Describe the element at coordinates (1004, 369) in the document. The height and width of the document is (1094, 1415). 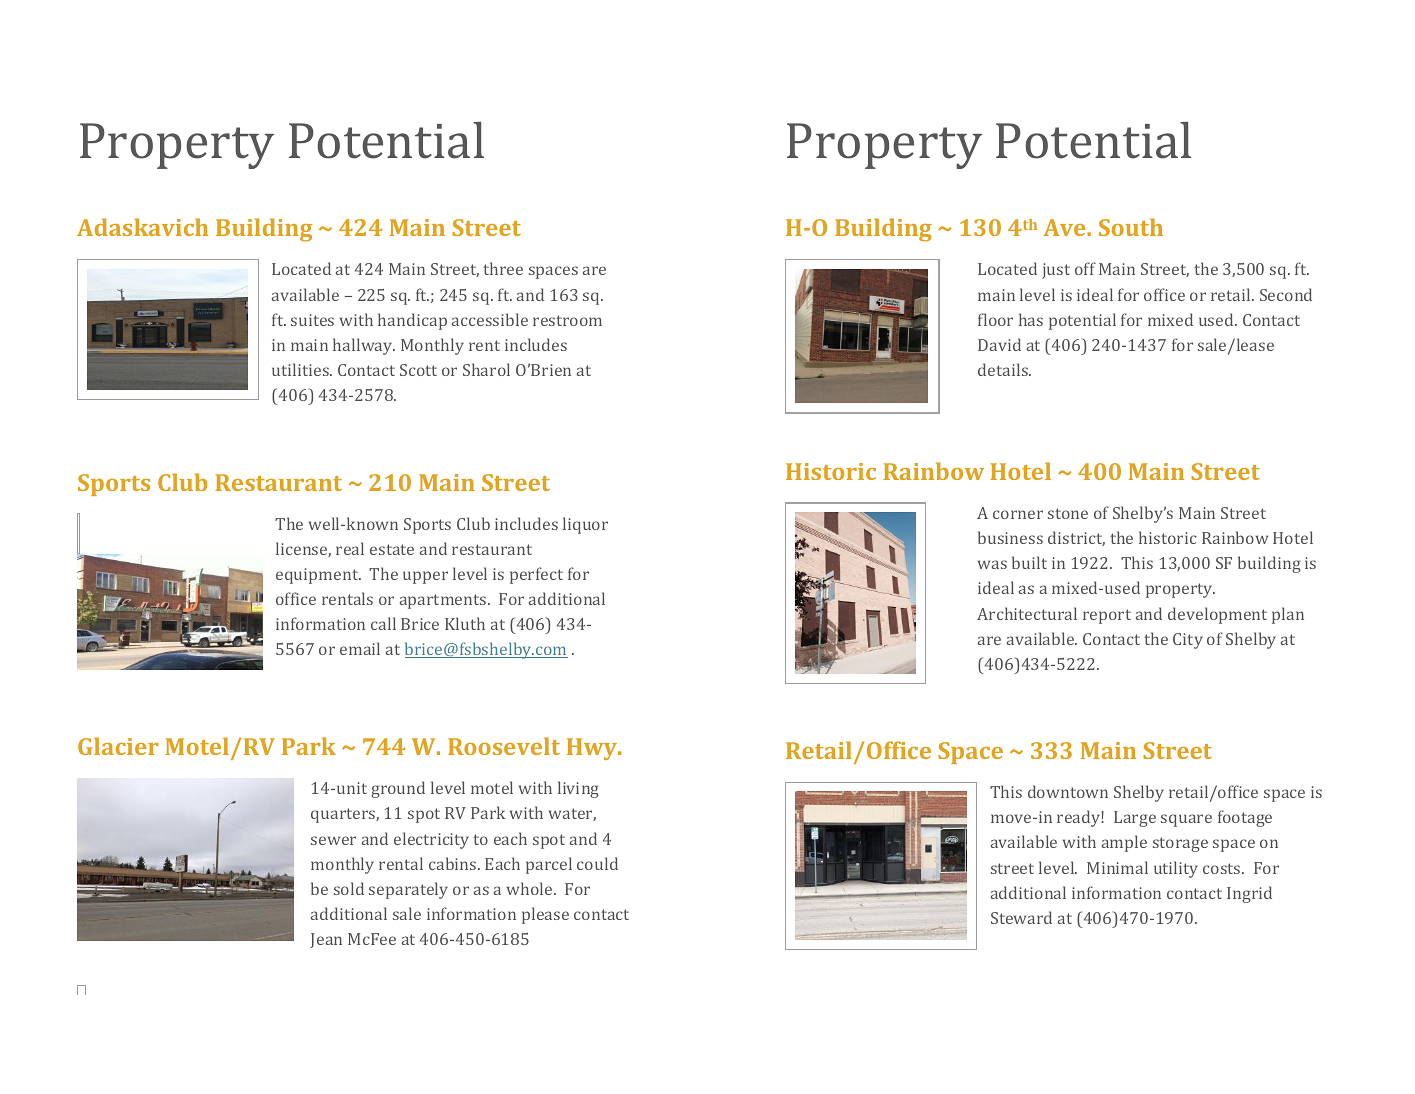
I see `details` at that location.
